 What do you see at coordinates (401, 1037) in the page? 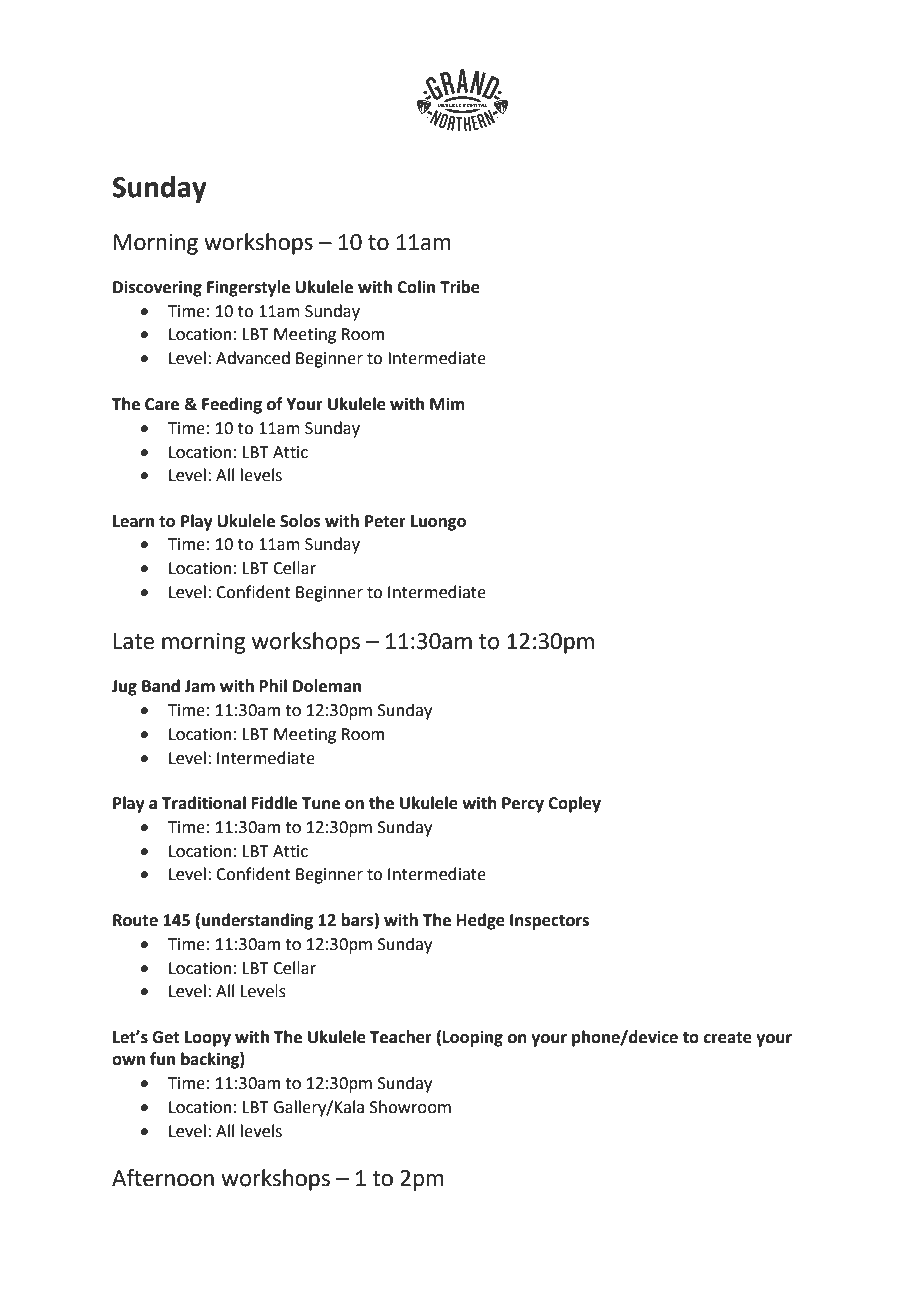
I see `Teacher` at bounding box center [401, 1037].
